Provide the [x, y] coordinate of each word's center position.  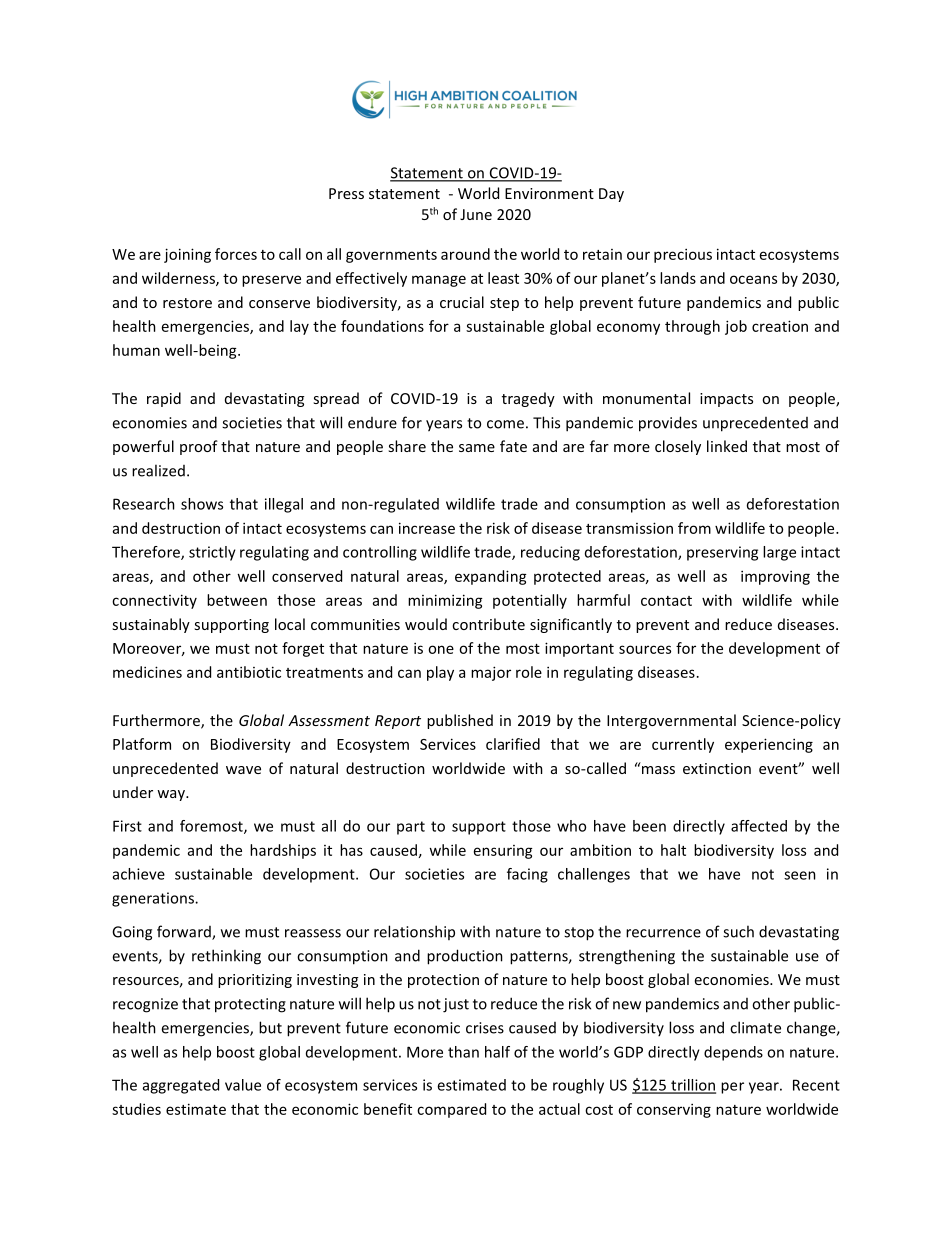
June [476, 214]
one [441, 649]
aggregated [181, 1086]
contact [666, 601]
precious [683, 255]
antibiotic [249, 672]
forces [236, 254]
